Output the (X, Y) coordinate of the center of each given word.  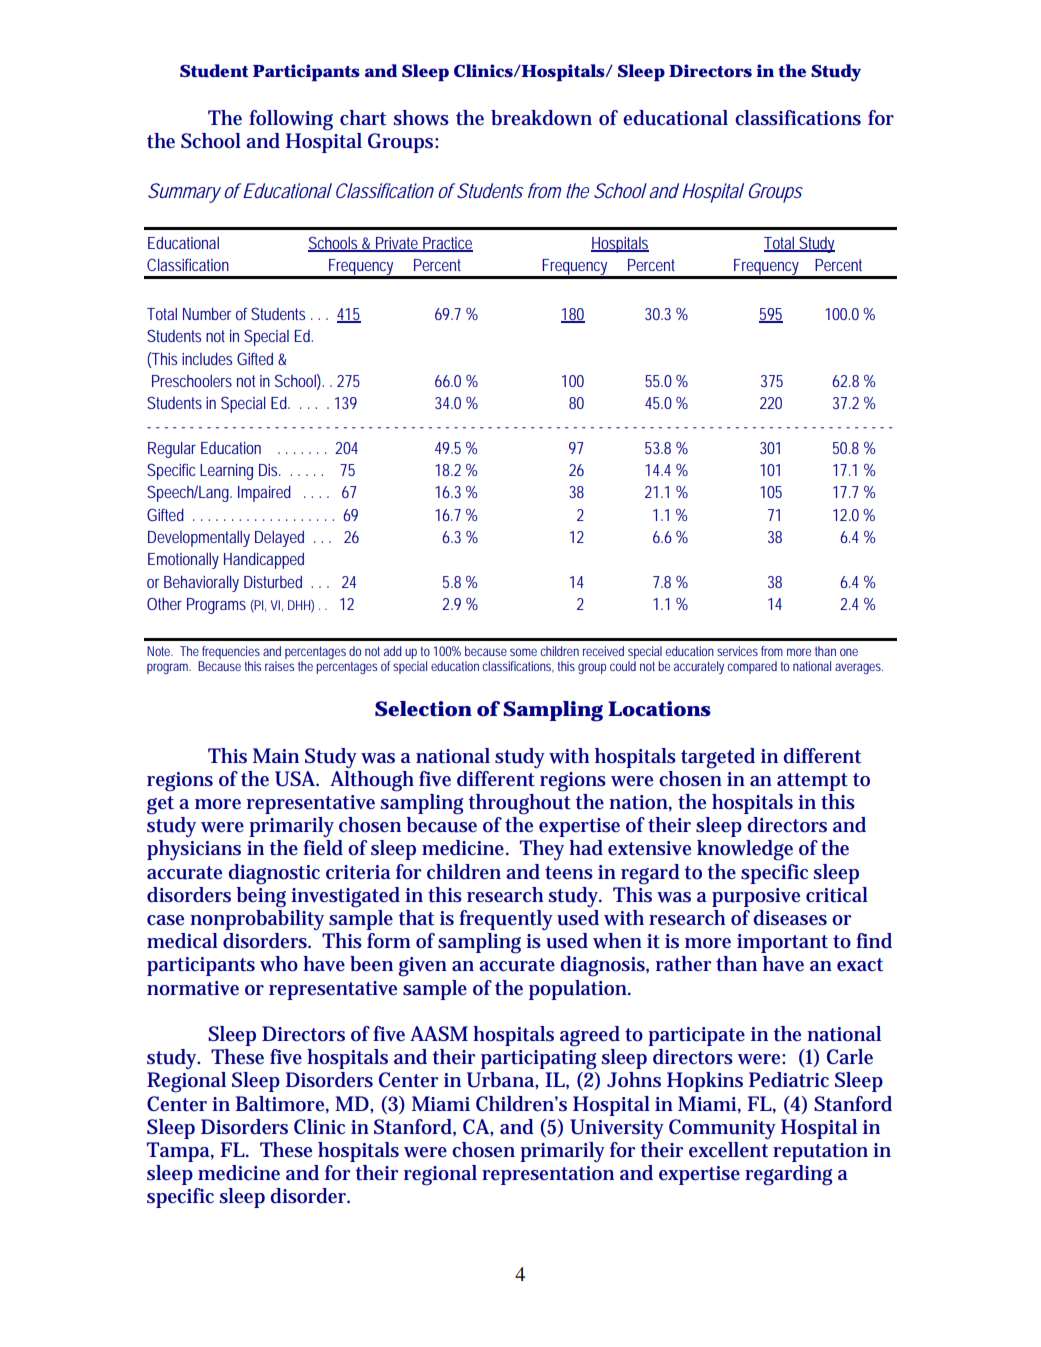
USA (296, 779)
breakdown (541, 118)
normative (193, 988)
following (291, 120)
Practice (447, 244)
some (523, 652)
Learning (226, 472)
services (737, 651)
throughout (520, 803)
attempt (812, 782)
